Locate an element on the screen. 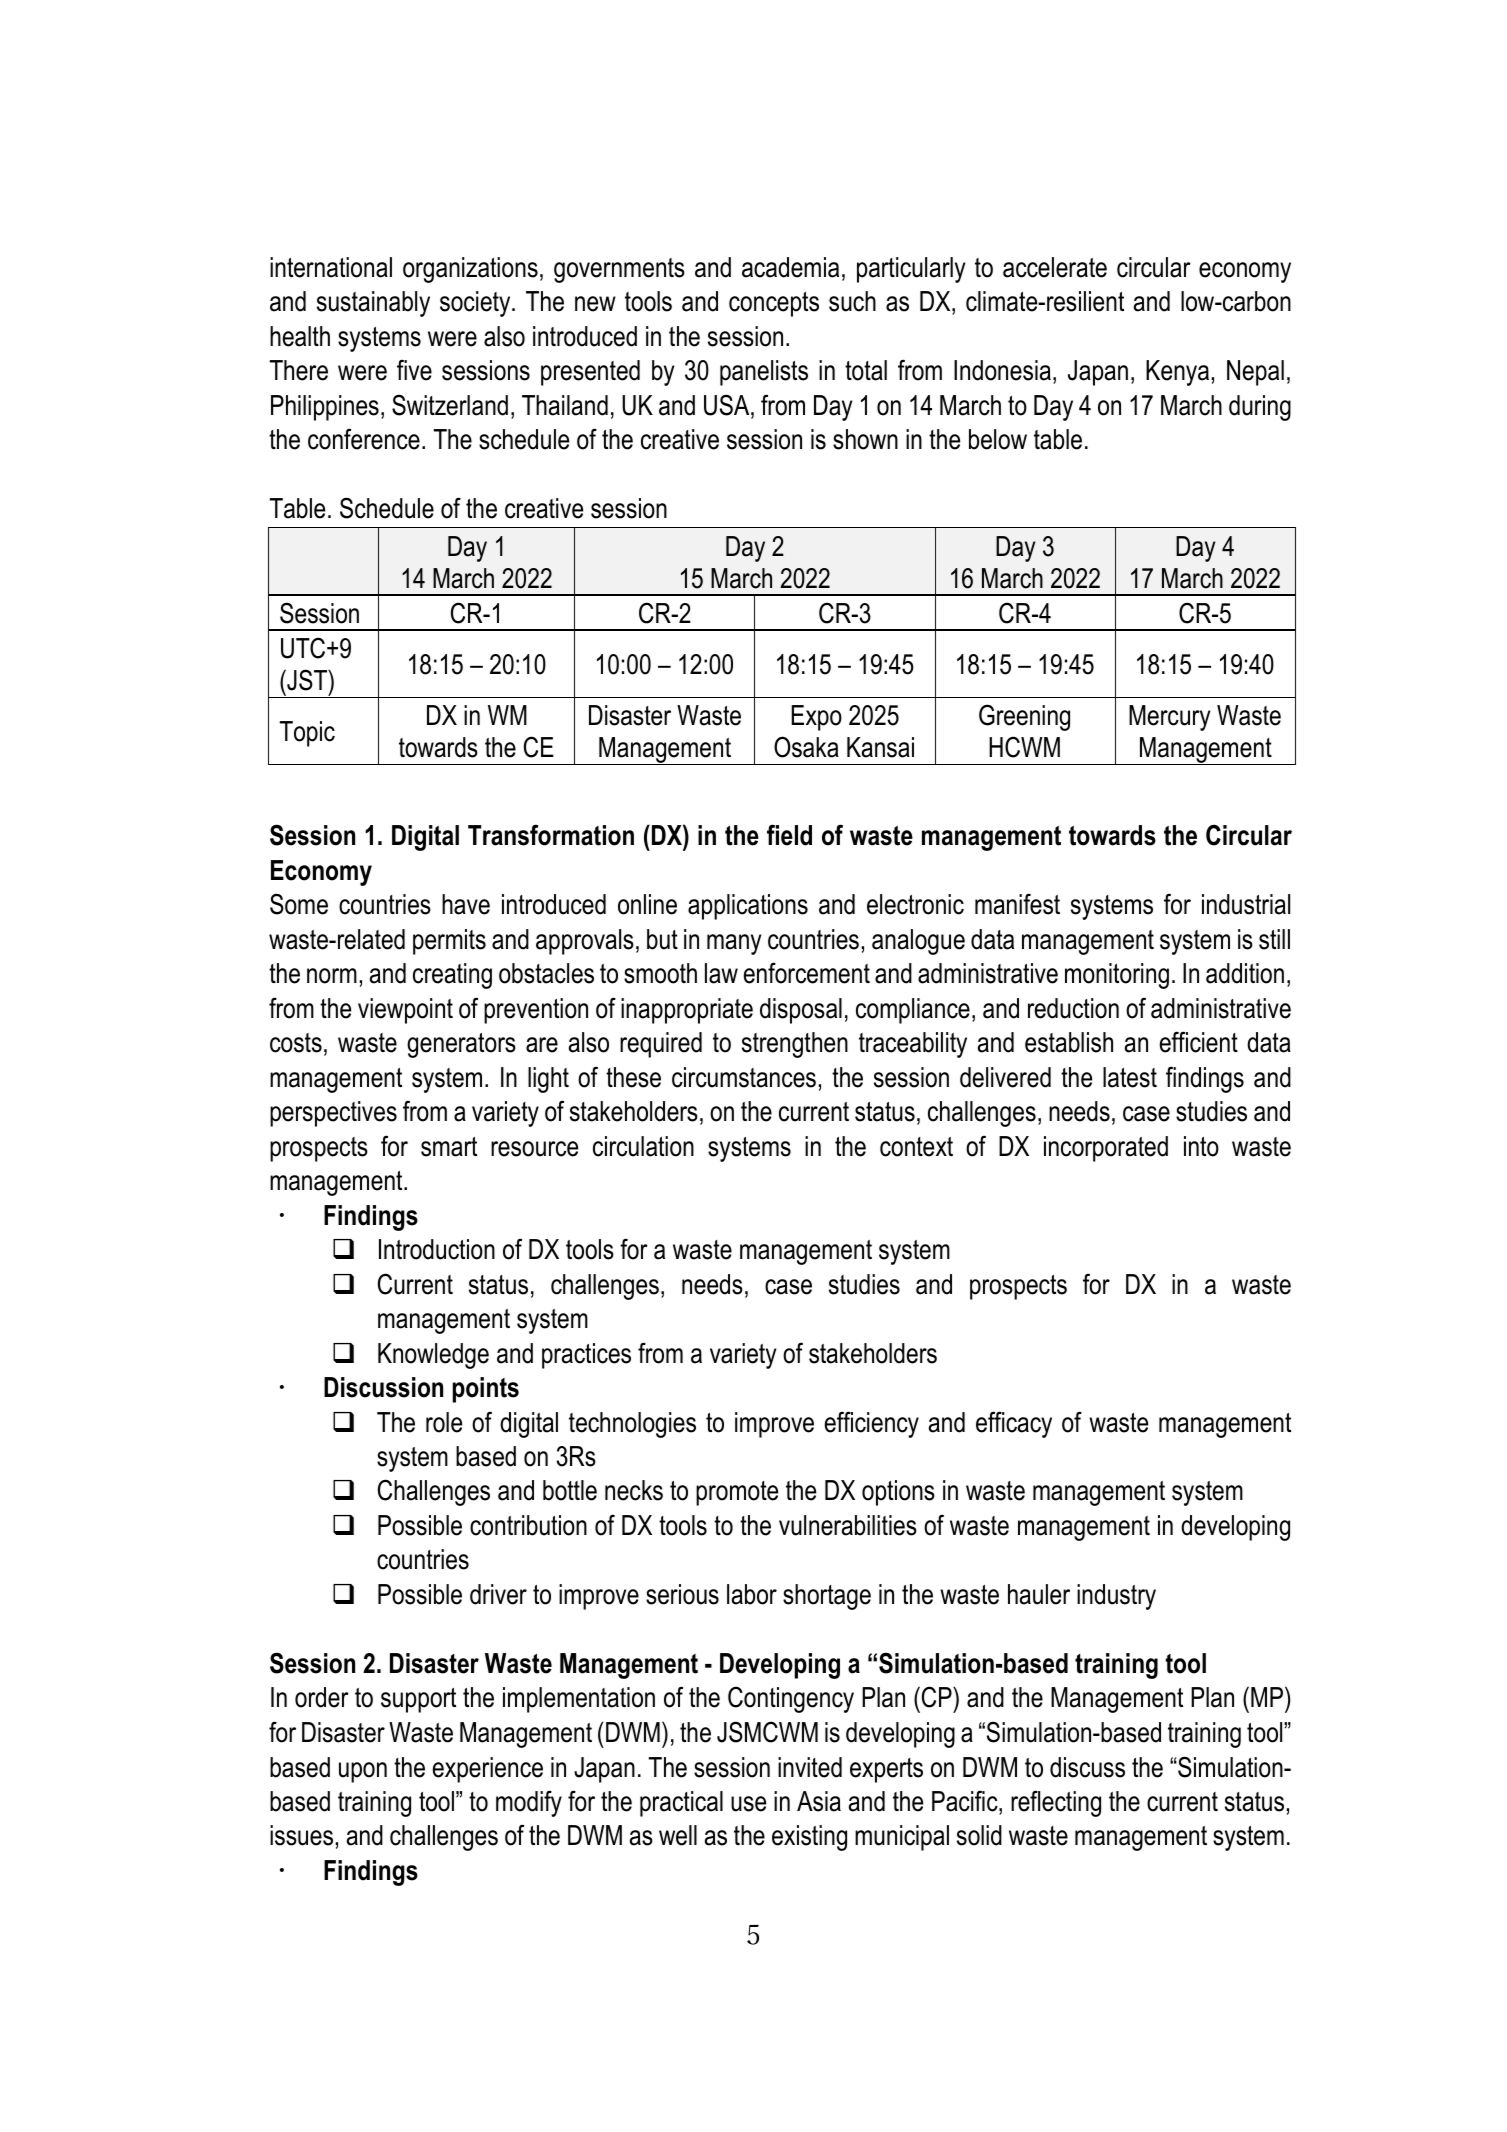 Image resolution: width=1507 pixels, height=2132 pixels. industrial is located at coordinates (1246, 904).
